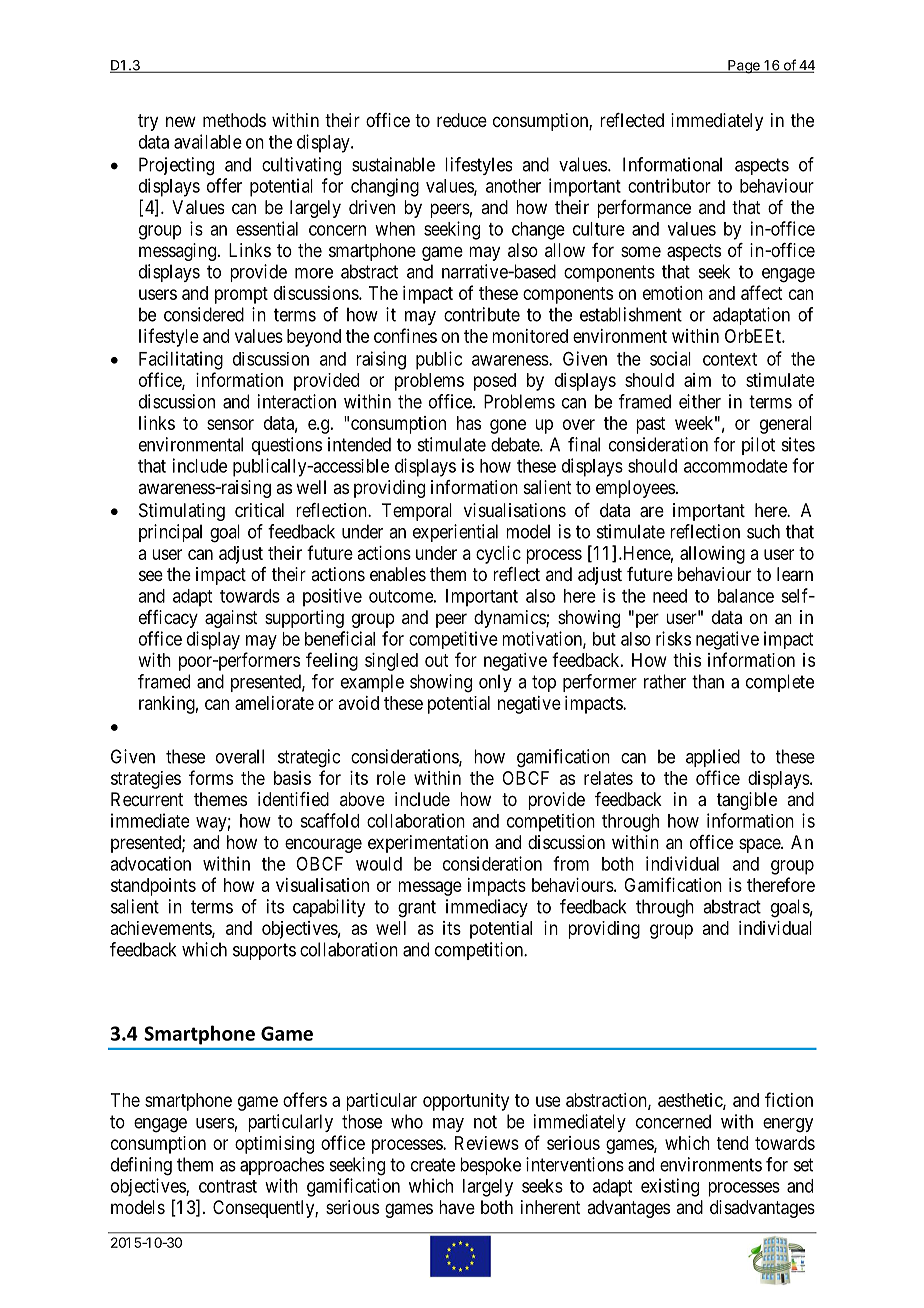 This screenshot has width=924, height=1308. Describe the element at coordinates (744, 67) in the screenshot. I see `Page` at that location.
